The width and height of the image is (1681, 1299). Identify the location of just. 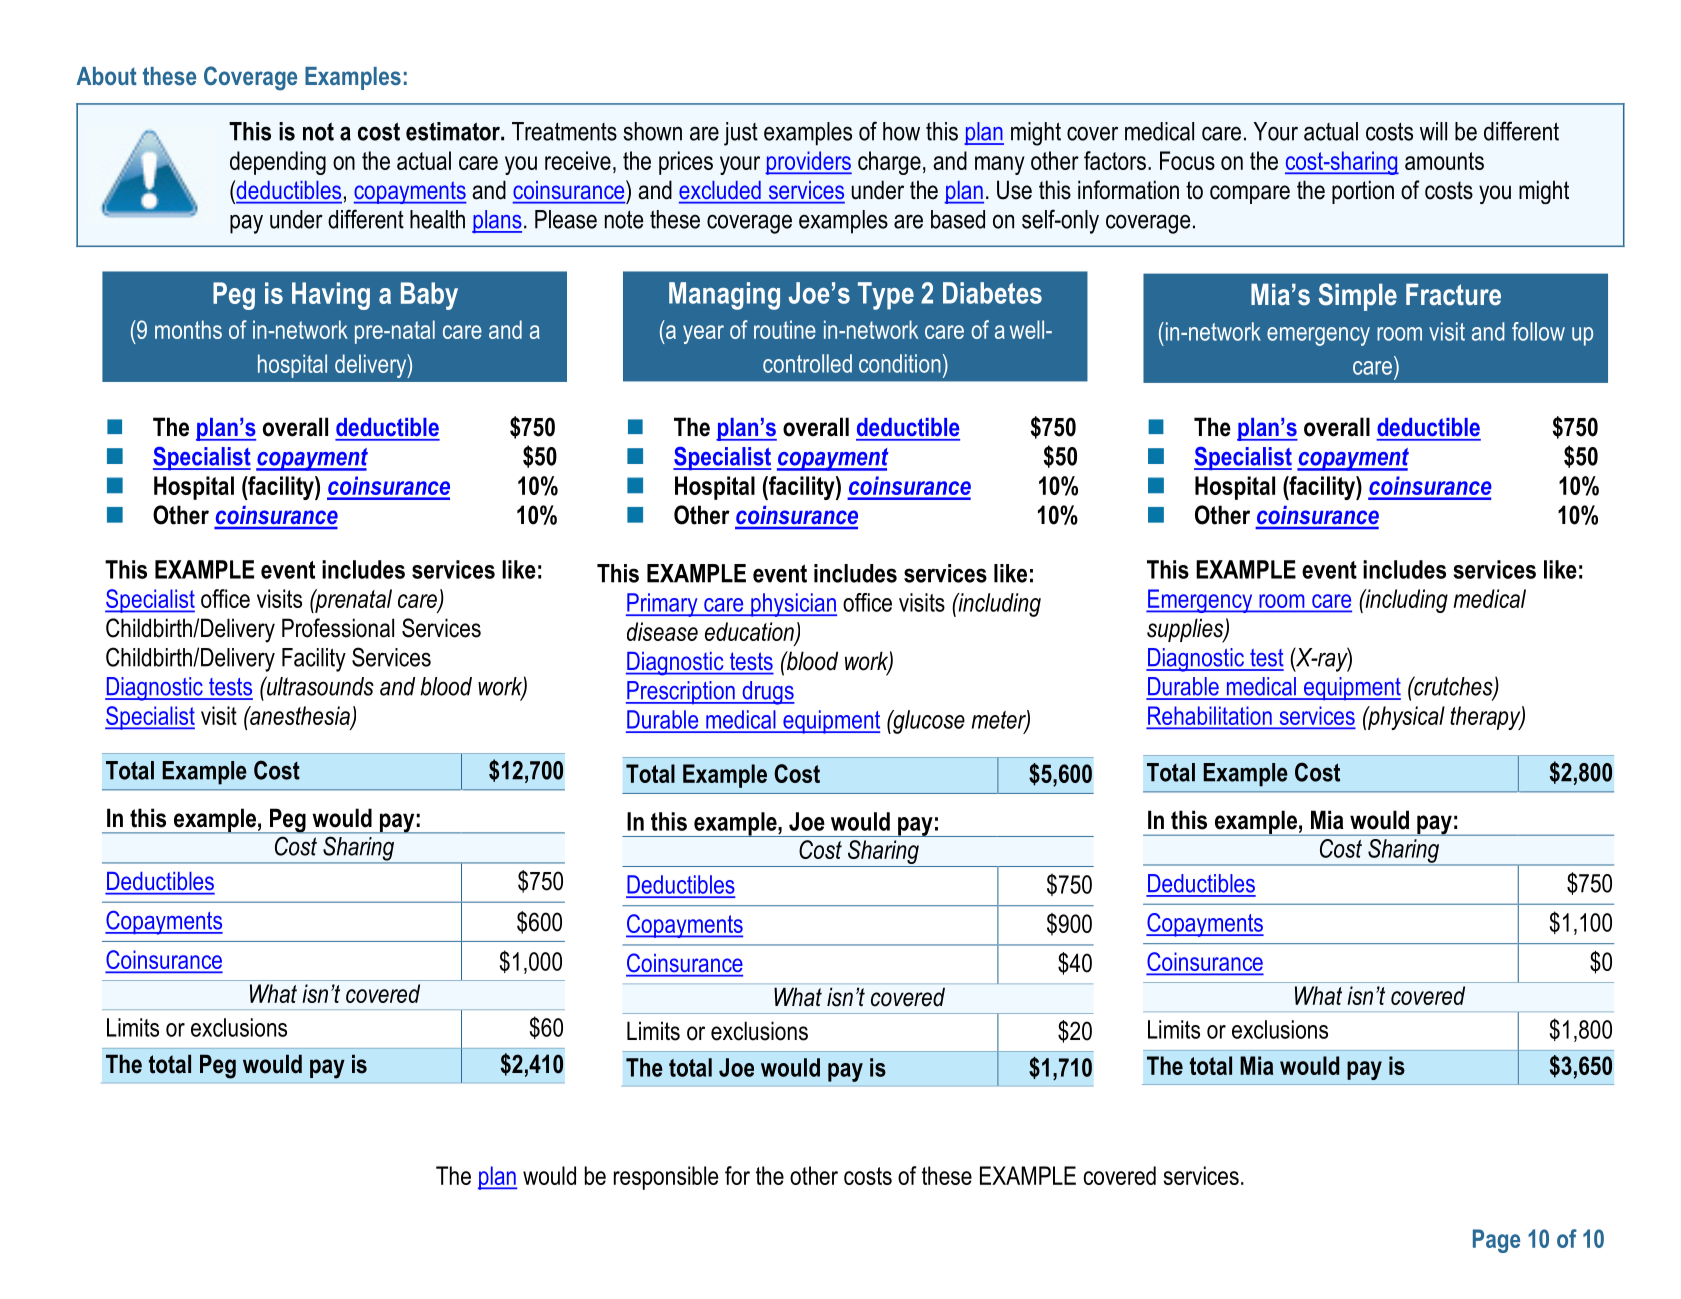
(741, 134).
